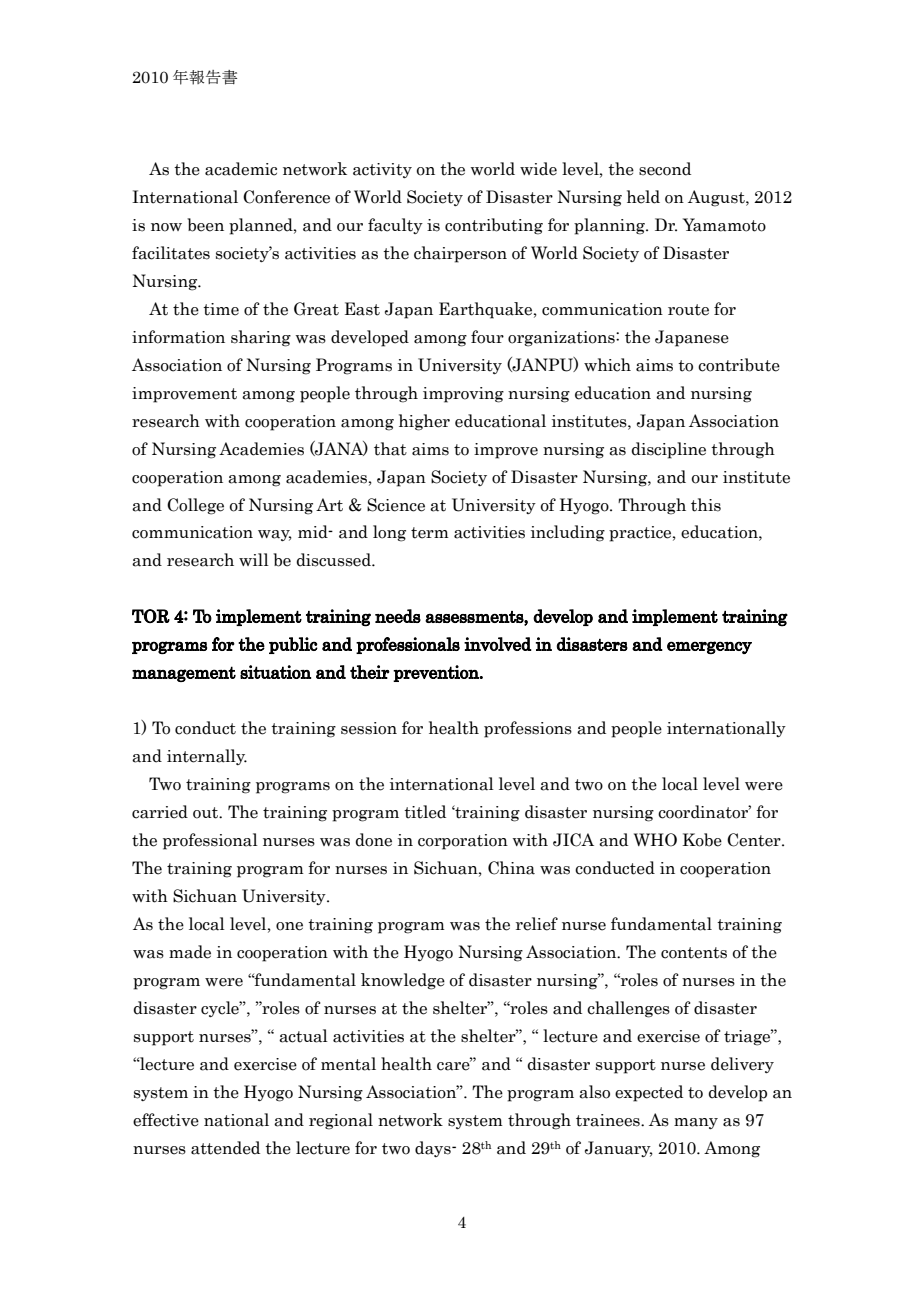 Image resolution: width=924 pixels, height=1308 pixels. What do you see at coordinates (437, 673) in the screenshot?
I see `prevention` at bounding box center [437, 673].
